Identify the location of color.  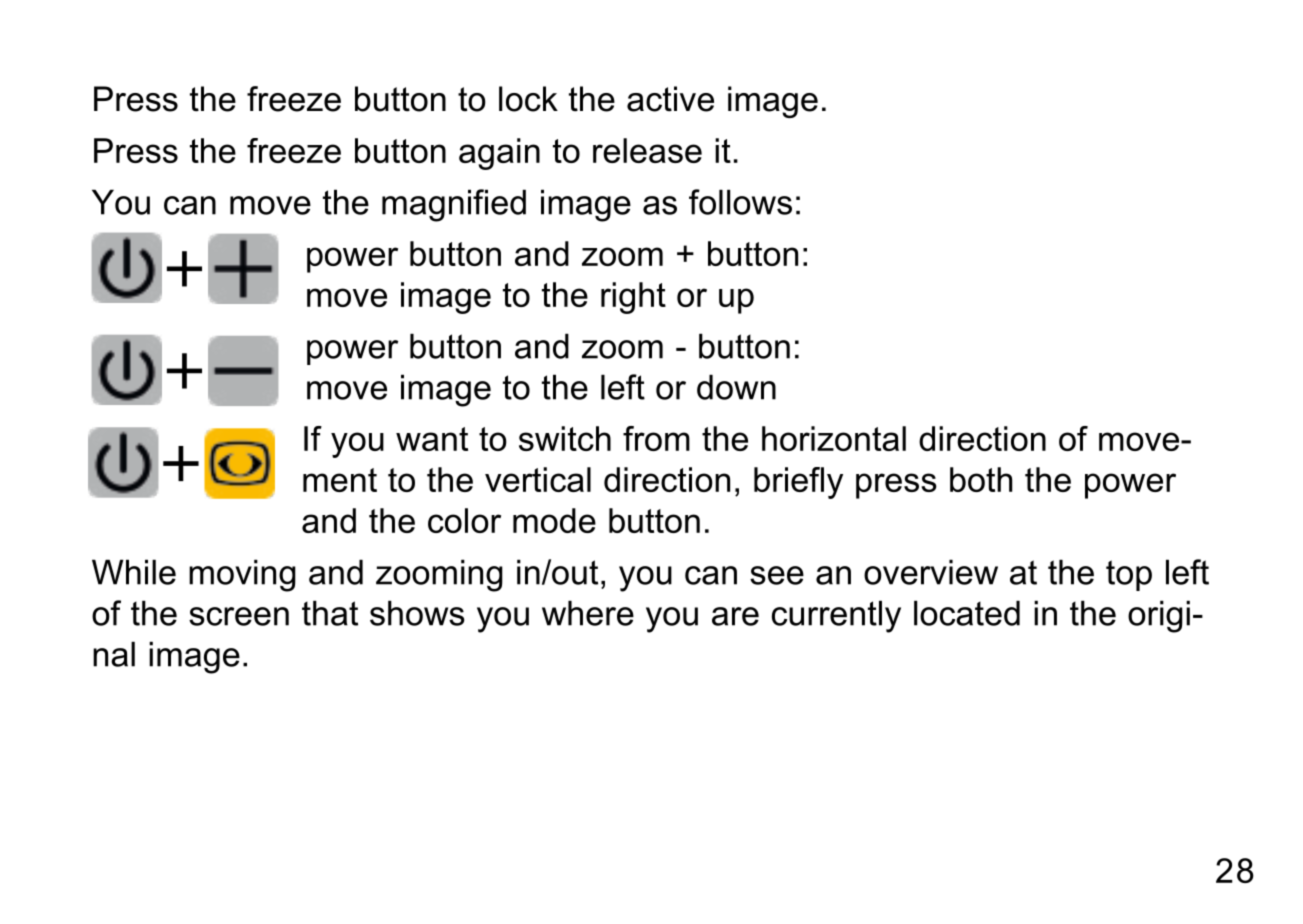
(464, 520).
